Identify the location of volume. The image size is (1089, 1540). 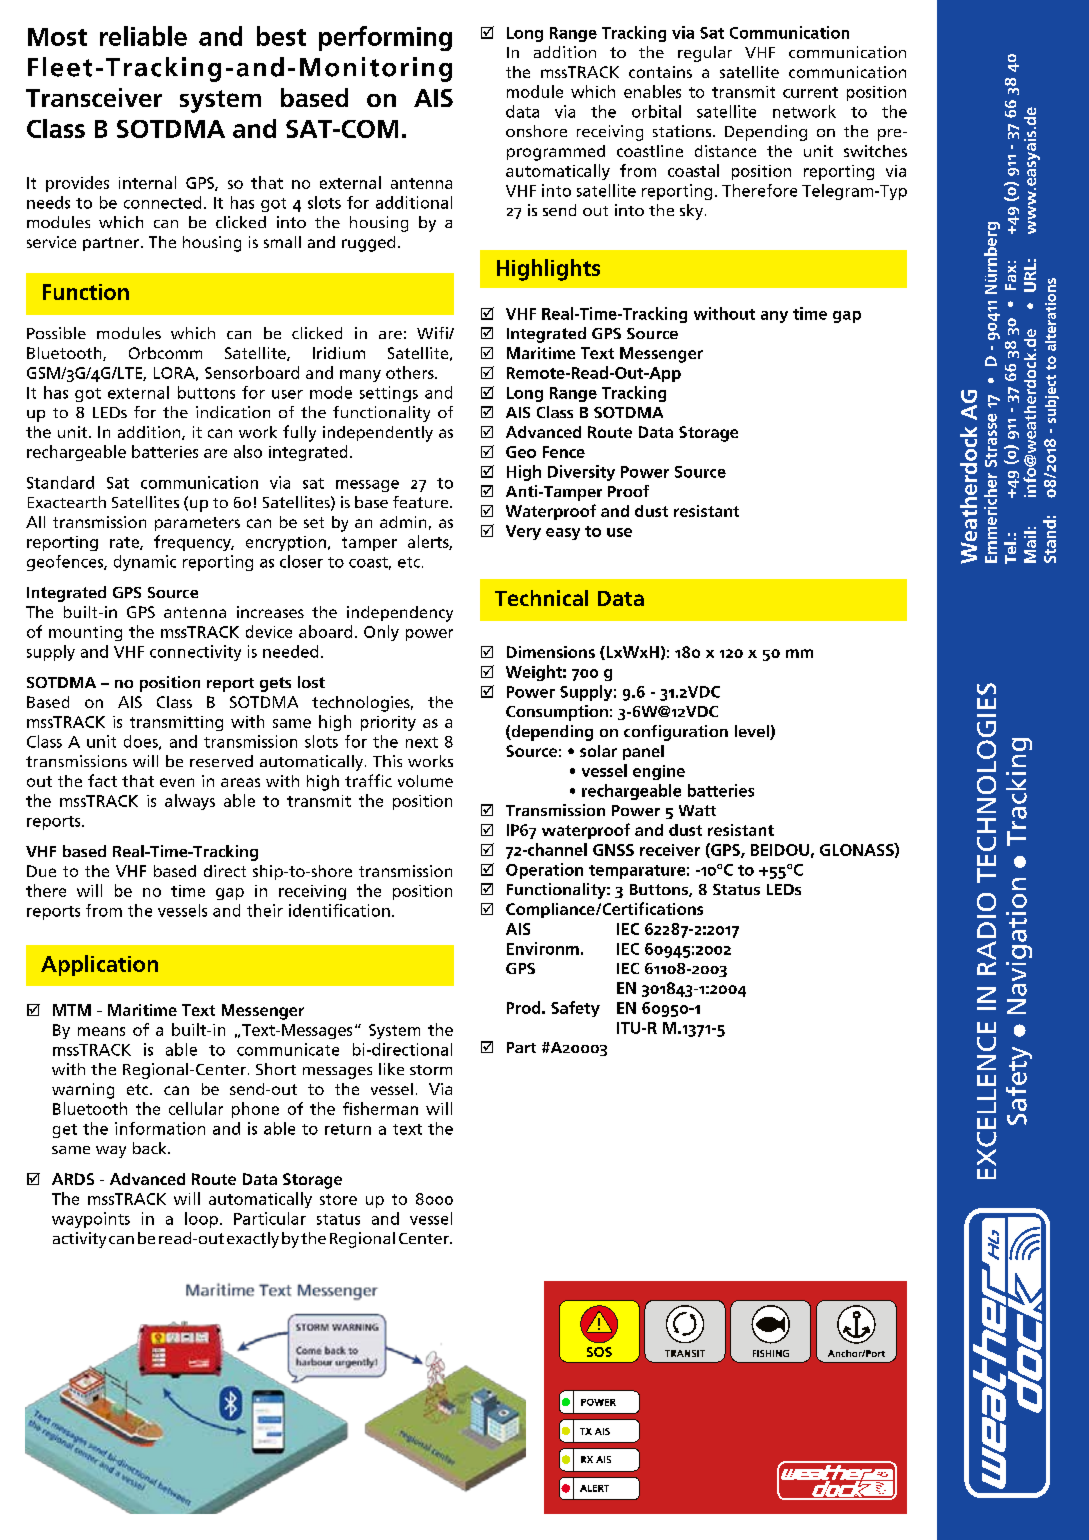
(425, 781).
